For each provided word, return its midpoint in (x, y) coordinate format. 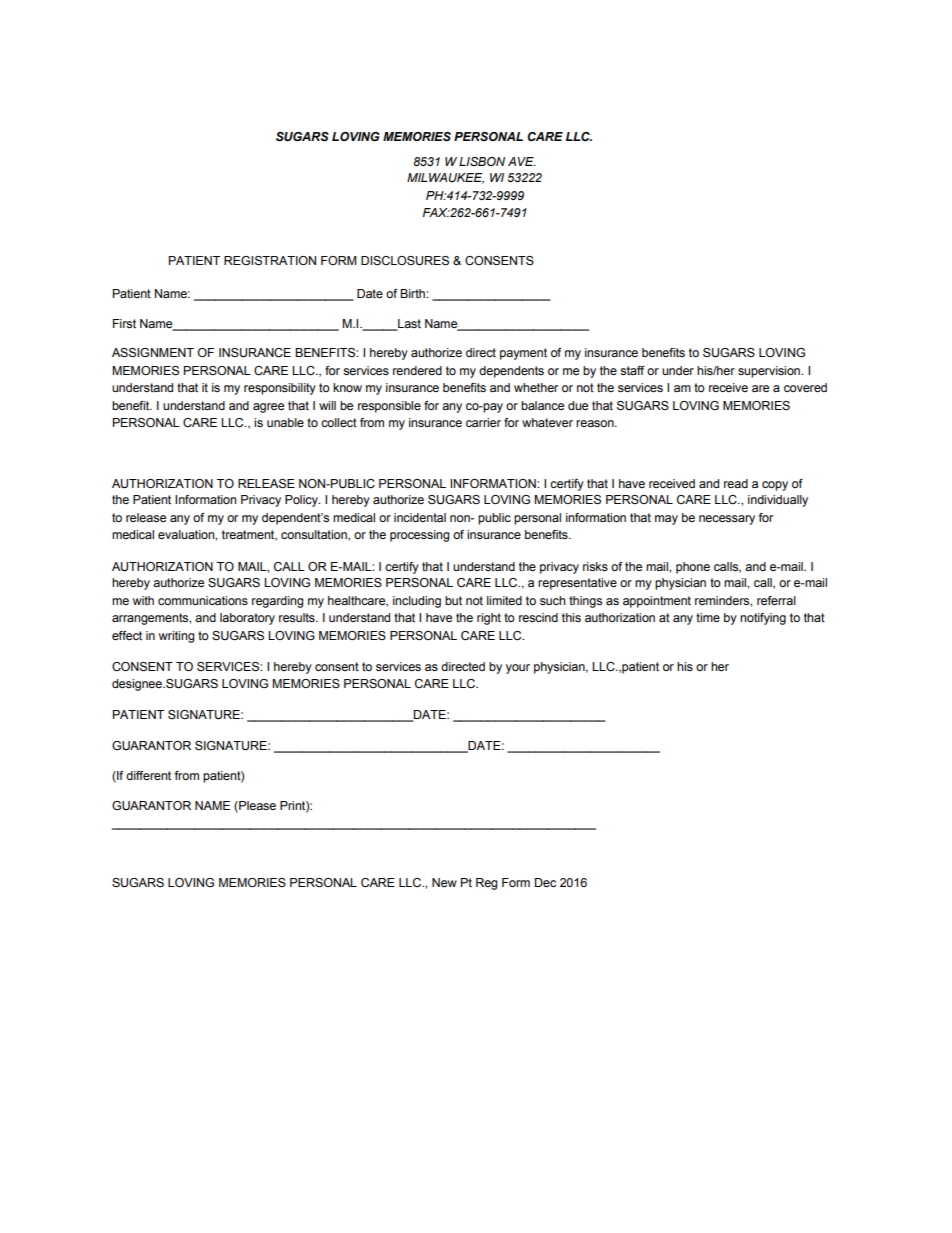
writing (177, 637)
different (148, 775)
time (708, 617)
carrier (483, 422)
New (444, 882)
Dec (545, 882)
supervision (770, 372)
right (489, 619)
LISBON (482, 161)
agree (268, 408)
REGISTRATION (270, 261)
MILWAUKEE (445, 178)
